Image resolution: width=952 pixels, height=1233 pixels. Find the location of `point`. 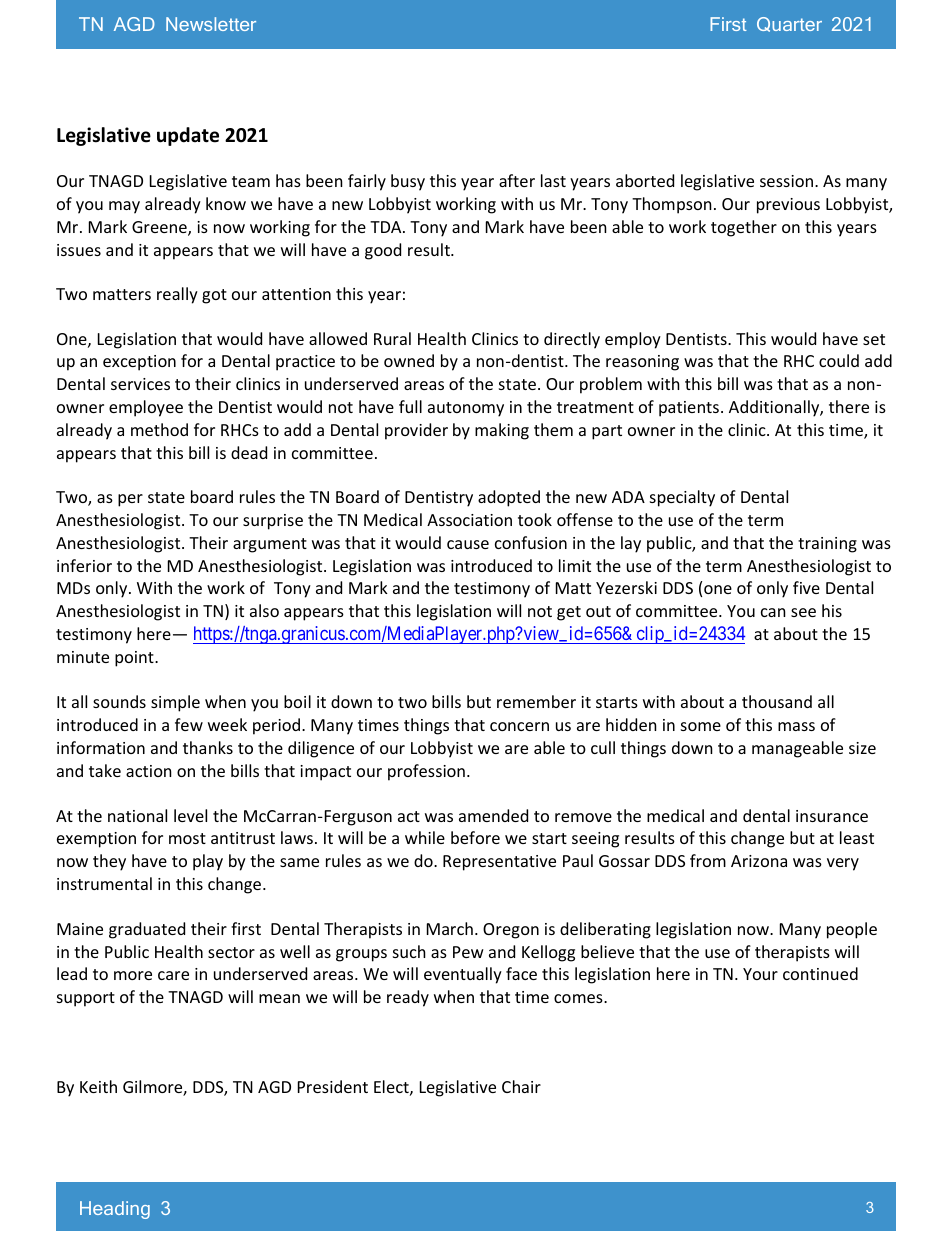

point is located at coordinates (135, 659).
